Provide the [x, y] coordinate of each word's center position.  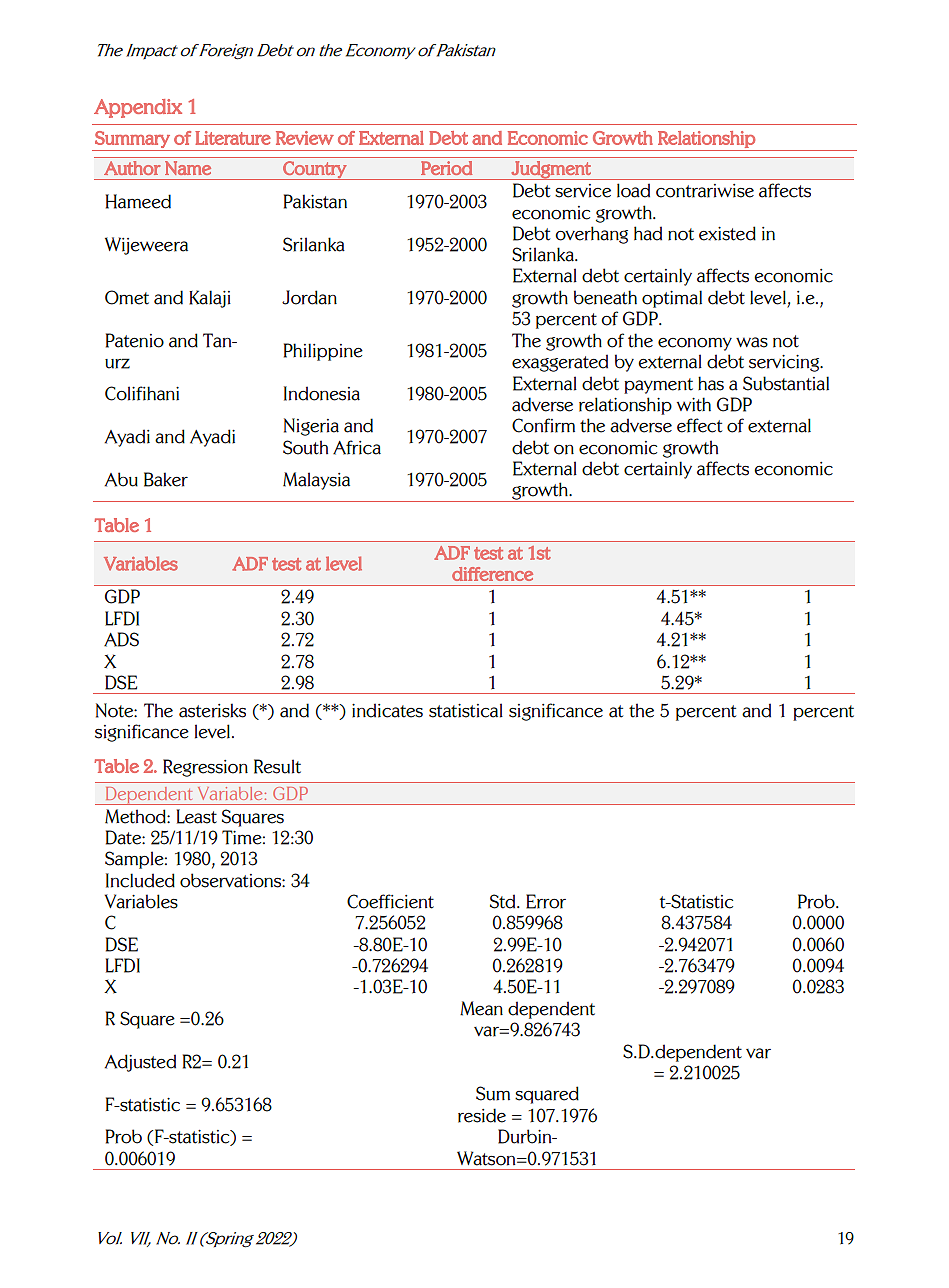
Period [446, 168]
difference [492, 574]
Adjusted [140, 1063]
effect [699, 425]
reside [482, 1115]
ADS [121, 639]
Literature [233, 138]
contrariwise [705, 191]
